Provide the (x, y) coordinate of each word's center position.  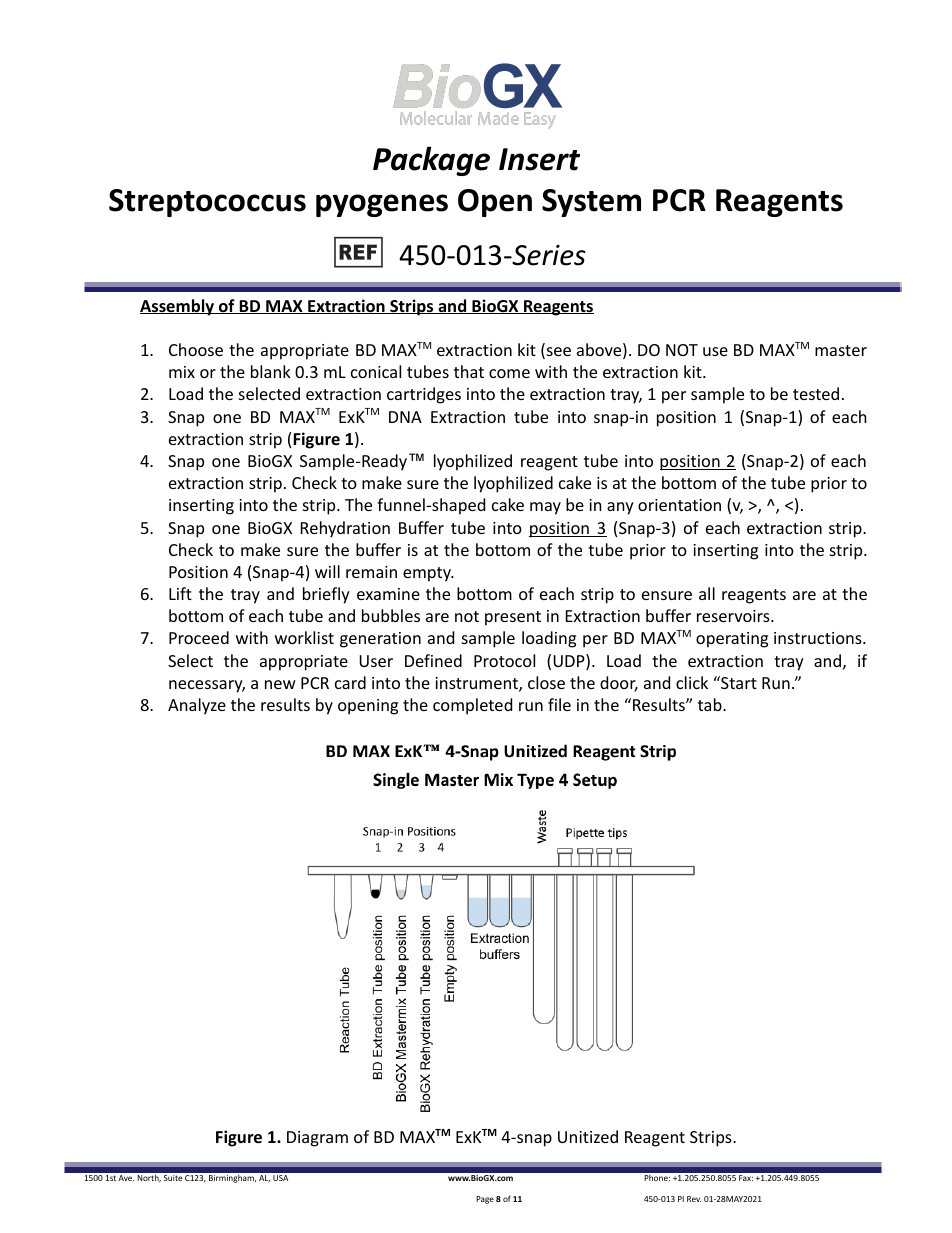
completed (472, 706)
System (591, 203)
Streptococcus (207, 203)
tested (816, 393)
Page (485, 1200)
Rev (694, 1199)
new (280, 684)
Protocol (504, 660)
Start (738, 682)
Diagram (317, 1139)
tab (711, 704)
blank (271, 371)
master (841, 350)
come (509, 373)
